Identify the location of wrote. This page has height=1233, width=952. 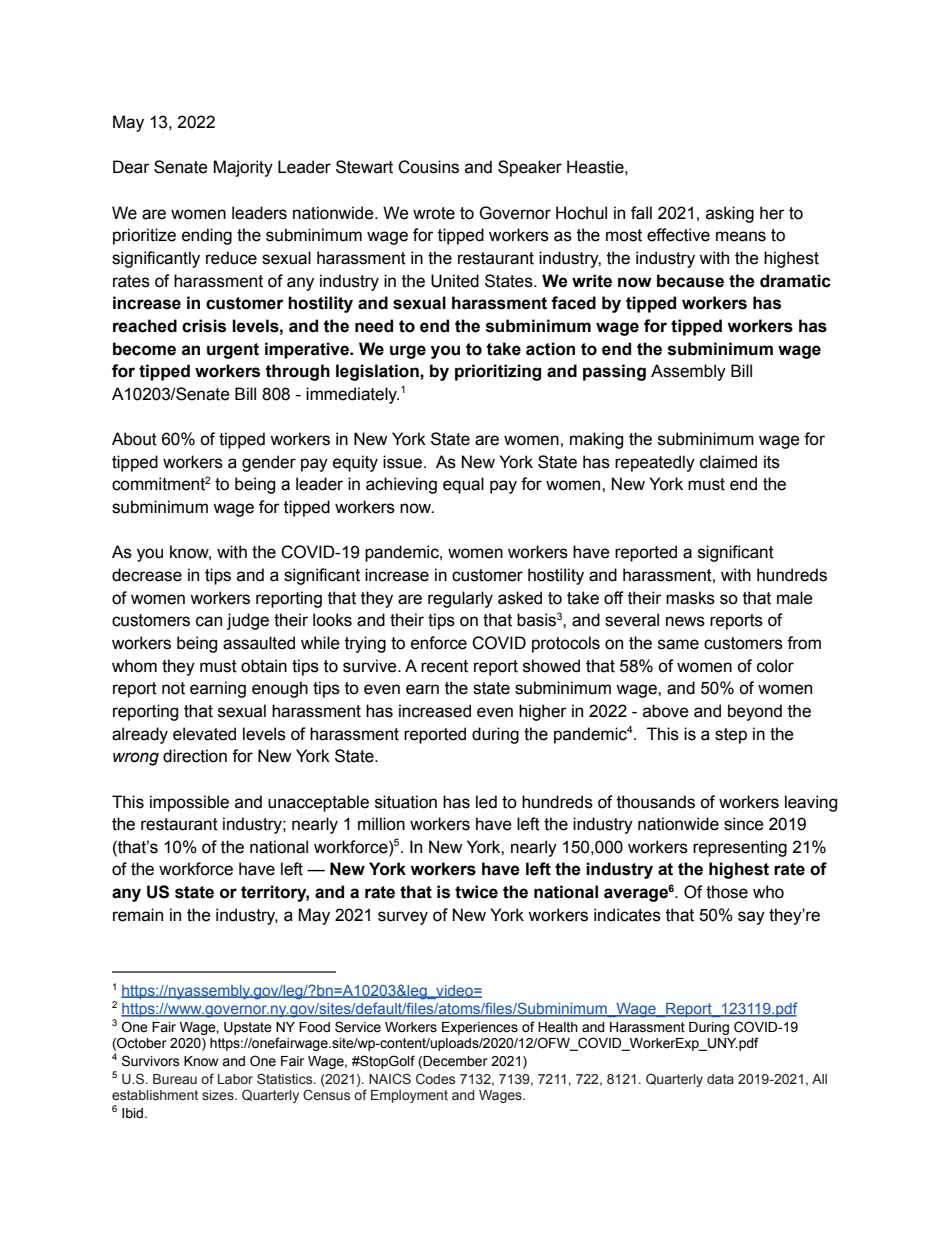
(434, 213).
